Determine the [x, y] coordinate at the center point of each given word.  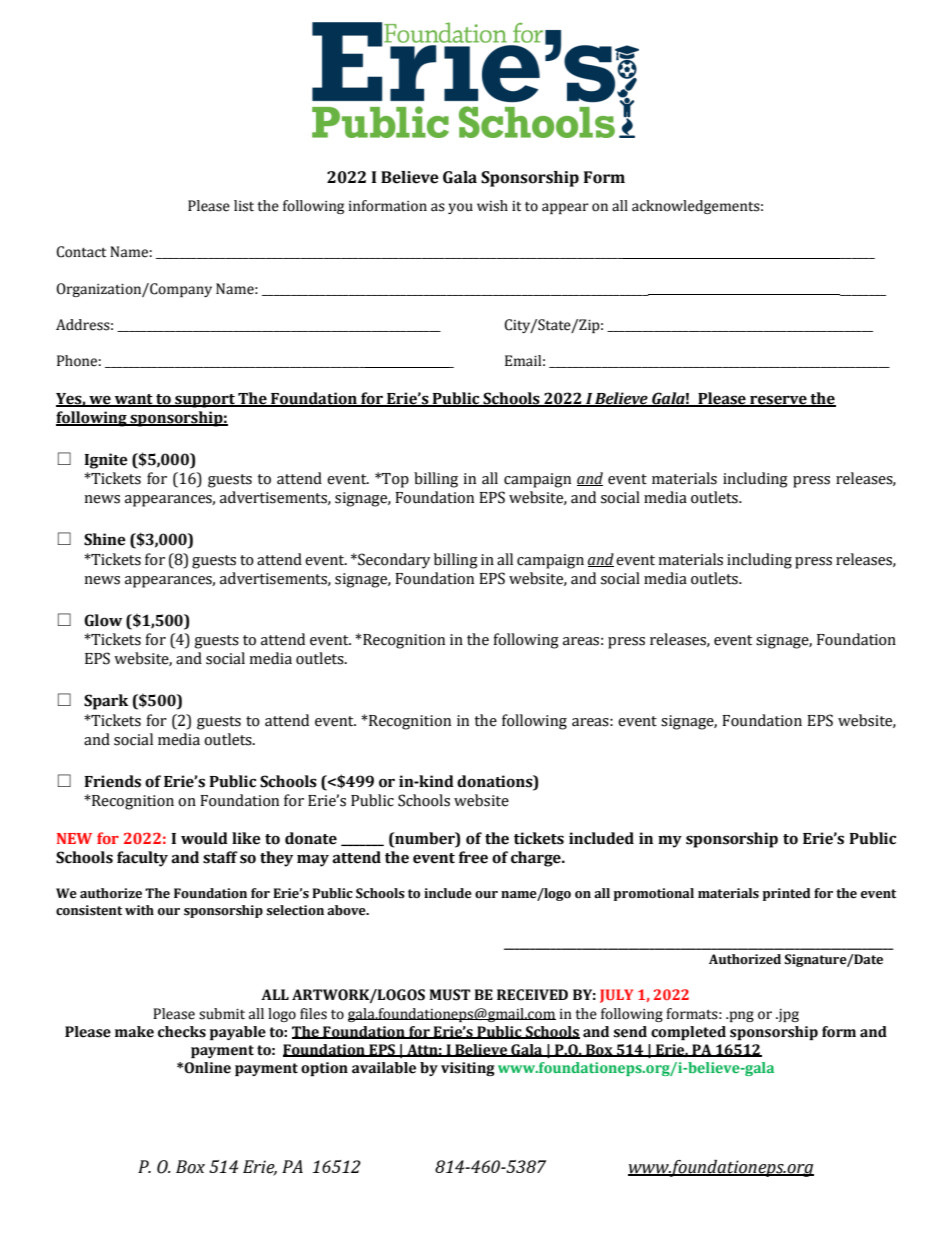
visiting [468, 1069]
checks [182, 1032]
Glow [103, 620]
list [244, 206]
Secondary [393, 561]
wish [492, 206]
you [460, 208]
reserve [778, 401]
